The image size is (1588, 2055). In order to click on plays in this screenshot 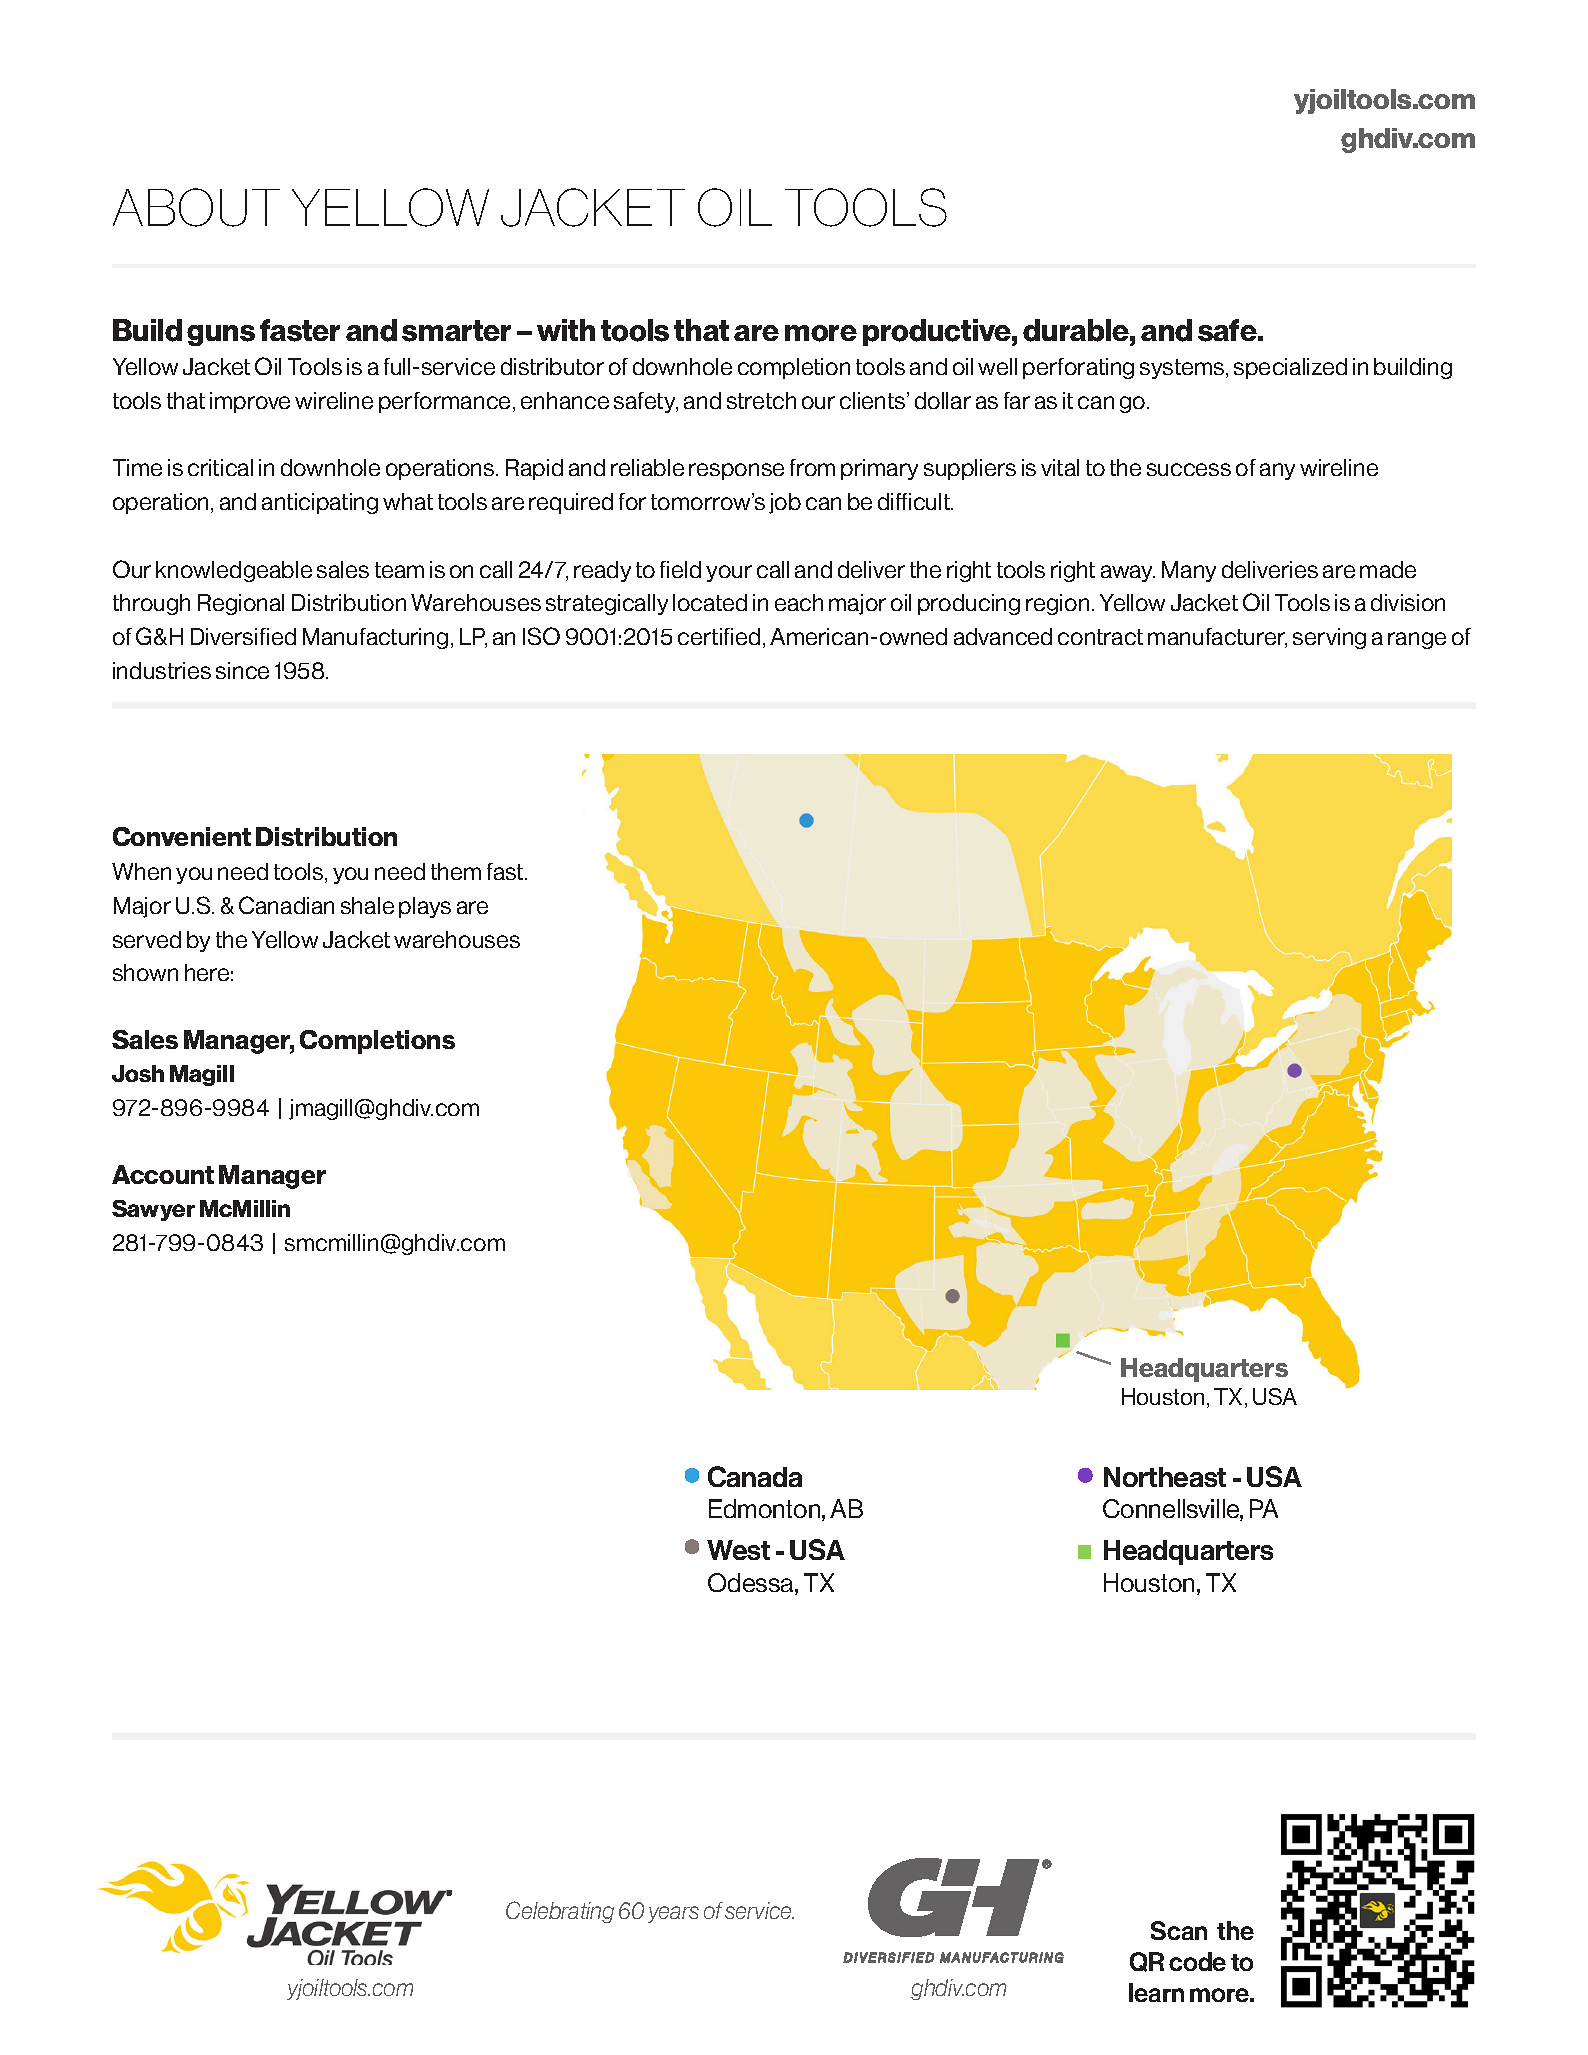, I will do `click(425, 907)`.
